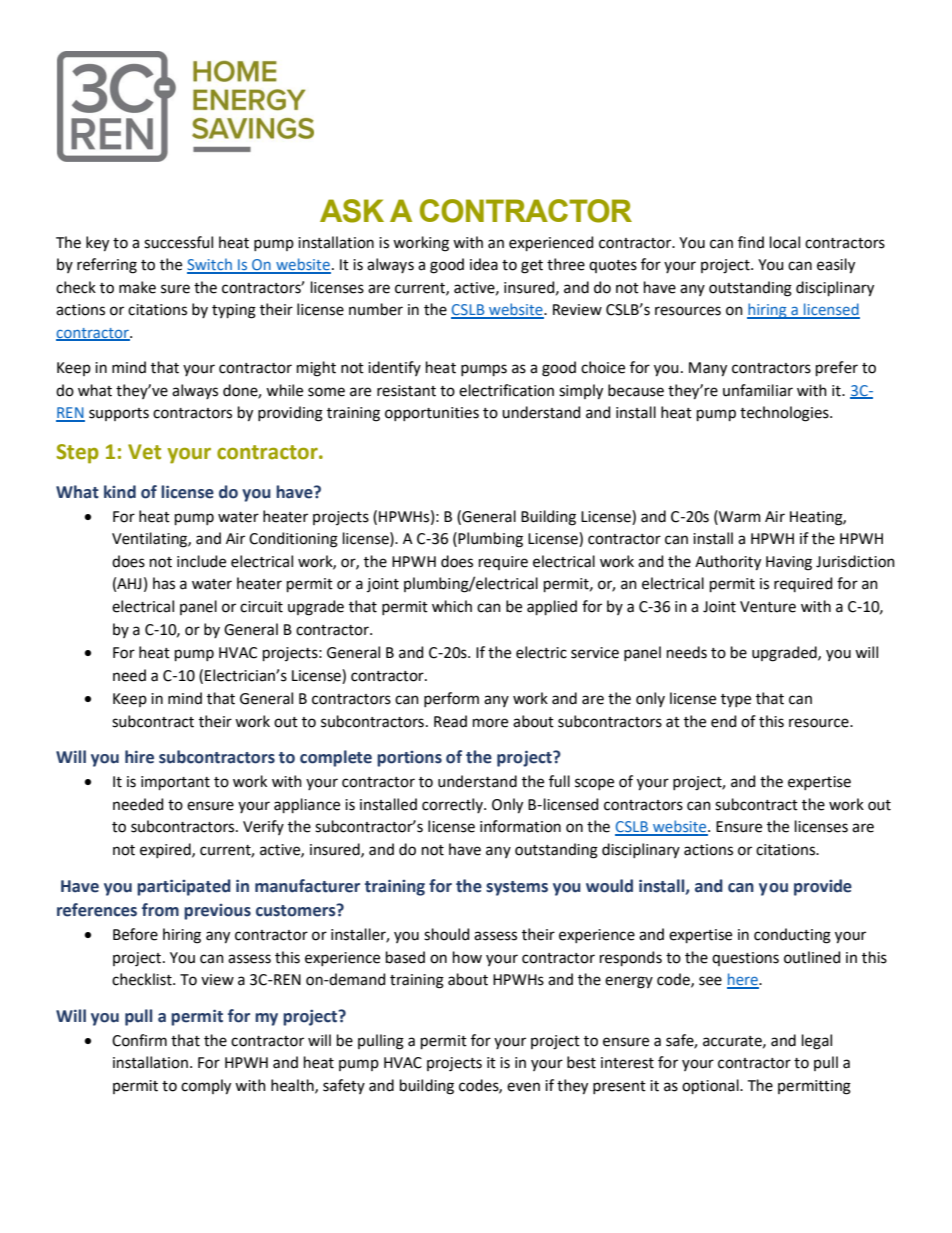 The image size is (952, 1233). I want to click on find, so click(751, 242).
